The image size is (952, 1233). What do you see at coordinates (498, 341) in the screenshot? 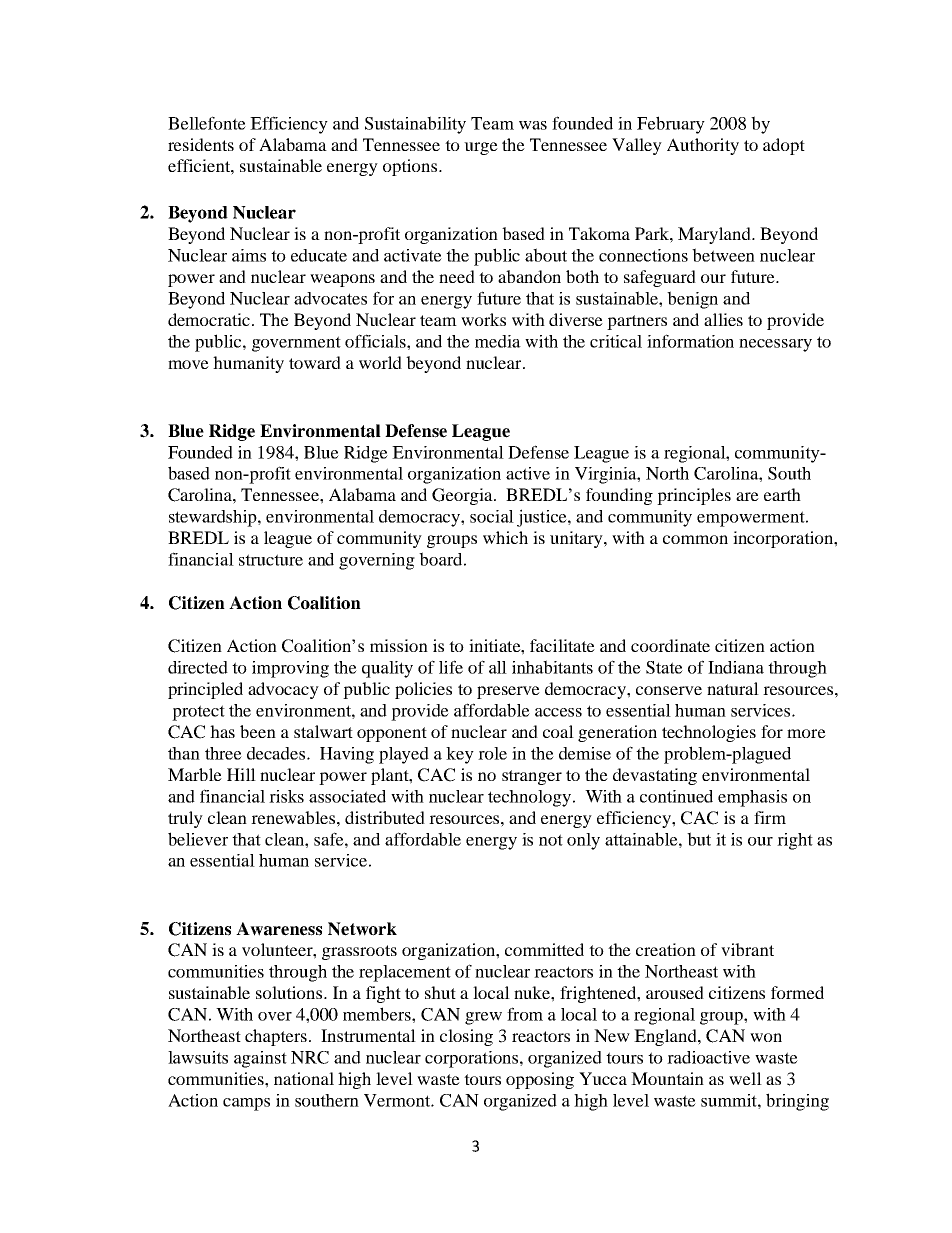
I see `media` at bounding box center [498, 341].
